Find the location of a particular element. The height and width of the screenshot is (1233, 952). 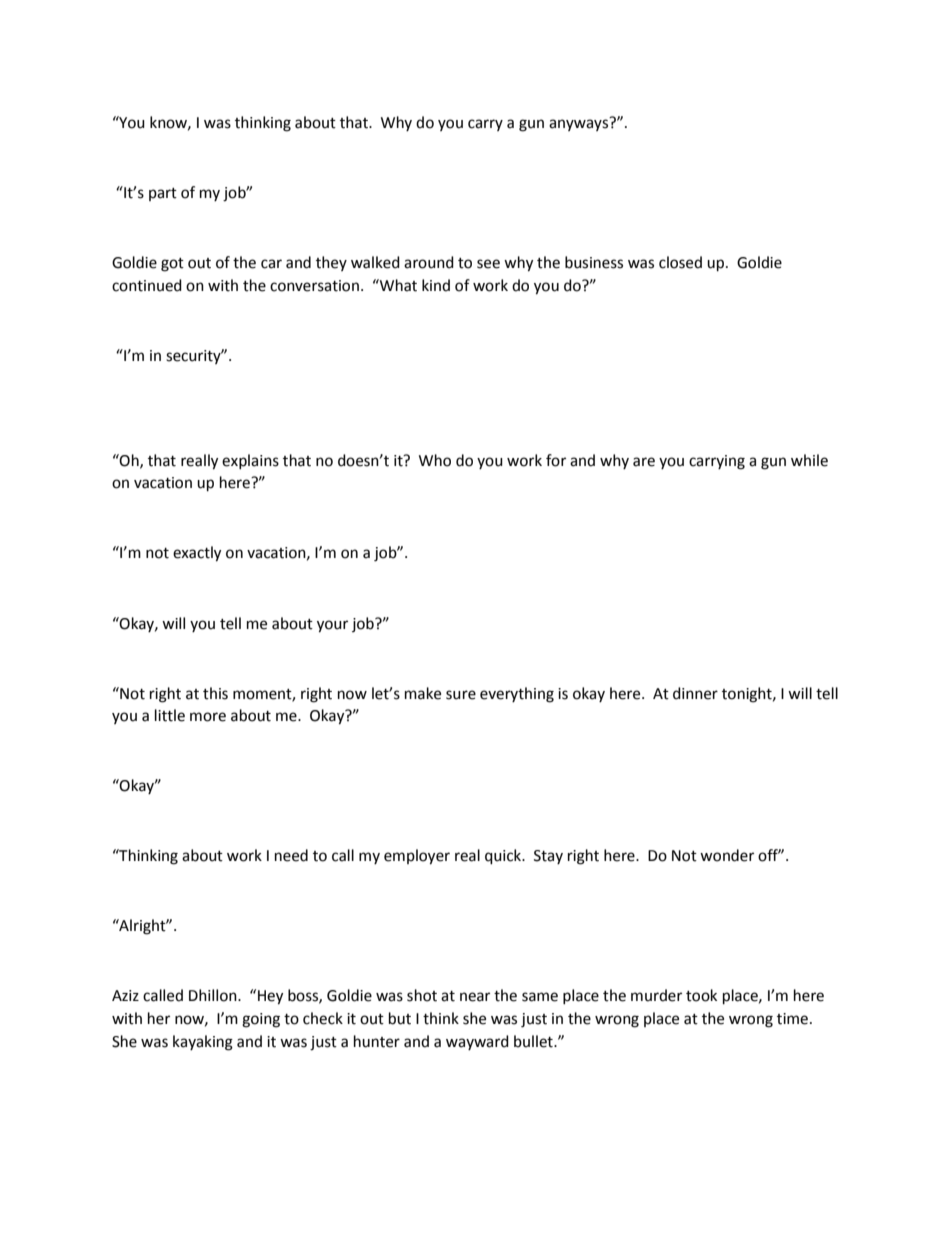

shot is located at coordinates (422, 995).
